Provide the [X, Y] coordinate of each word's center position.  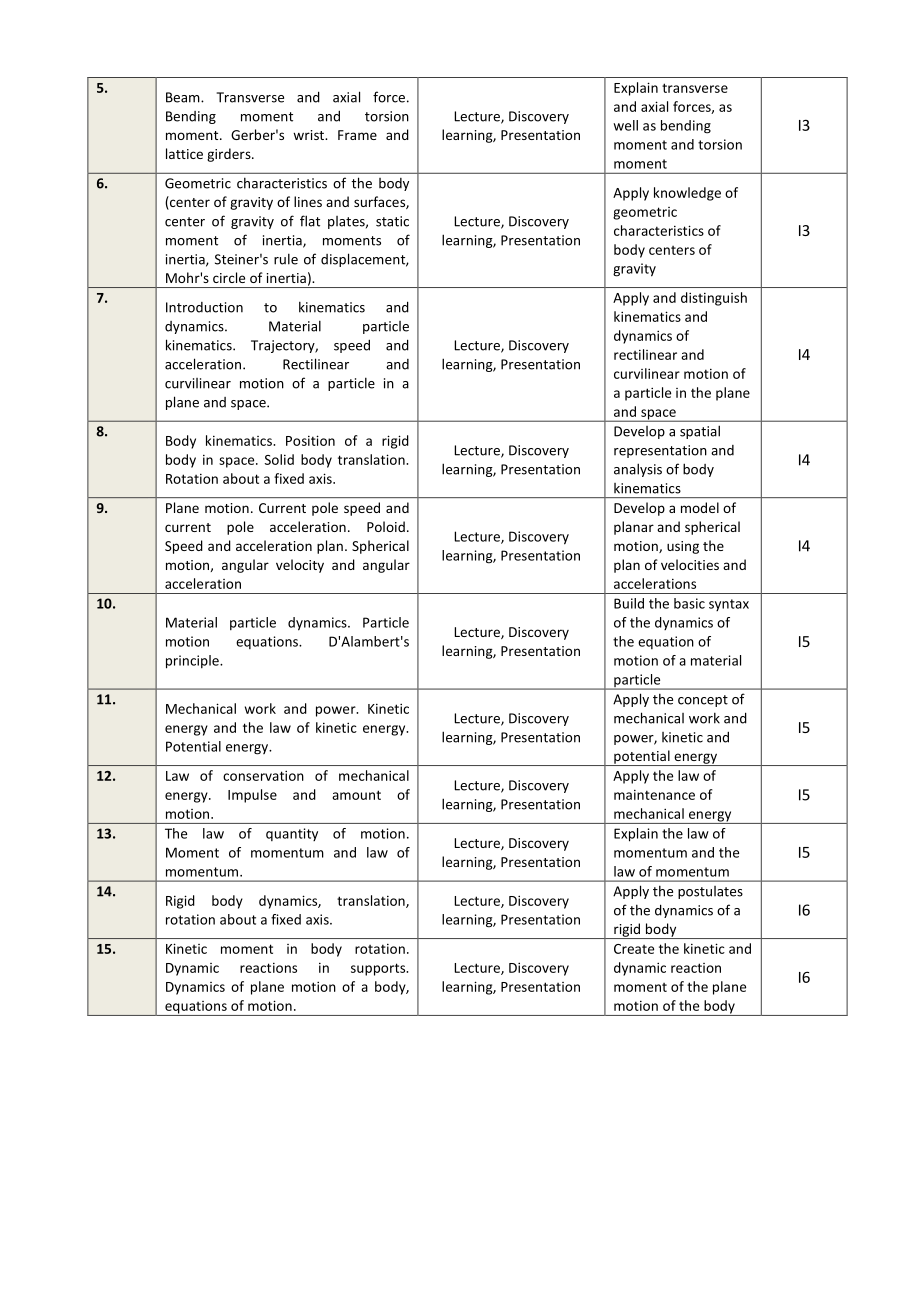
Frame [357, 135]
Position [310, 440]
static [392, 221]
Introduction [204, 307]
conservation [263, 775]
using [683, 547]
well [625, 125]
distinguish [714, 299]
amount [356, 795]
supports [379, 969]
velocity [300, 566]
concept [703, 701]
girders [230, 155]
